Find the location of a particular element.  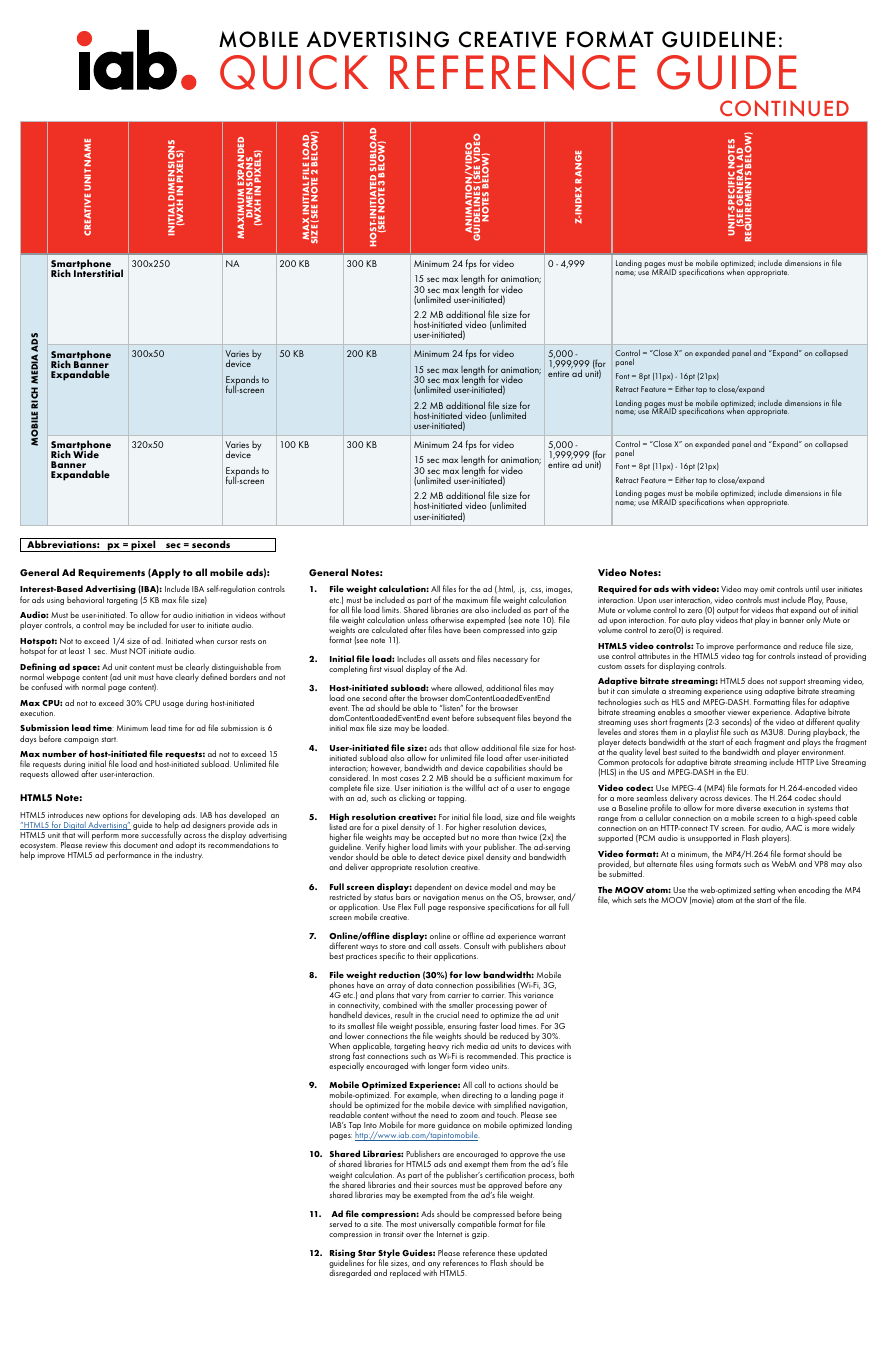

behavioral is located at coordinates (85, 599).
